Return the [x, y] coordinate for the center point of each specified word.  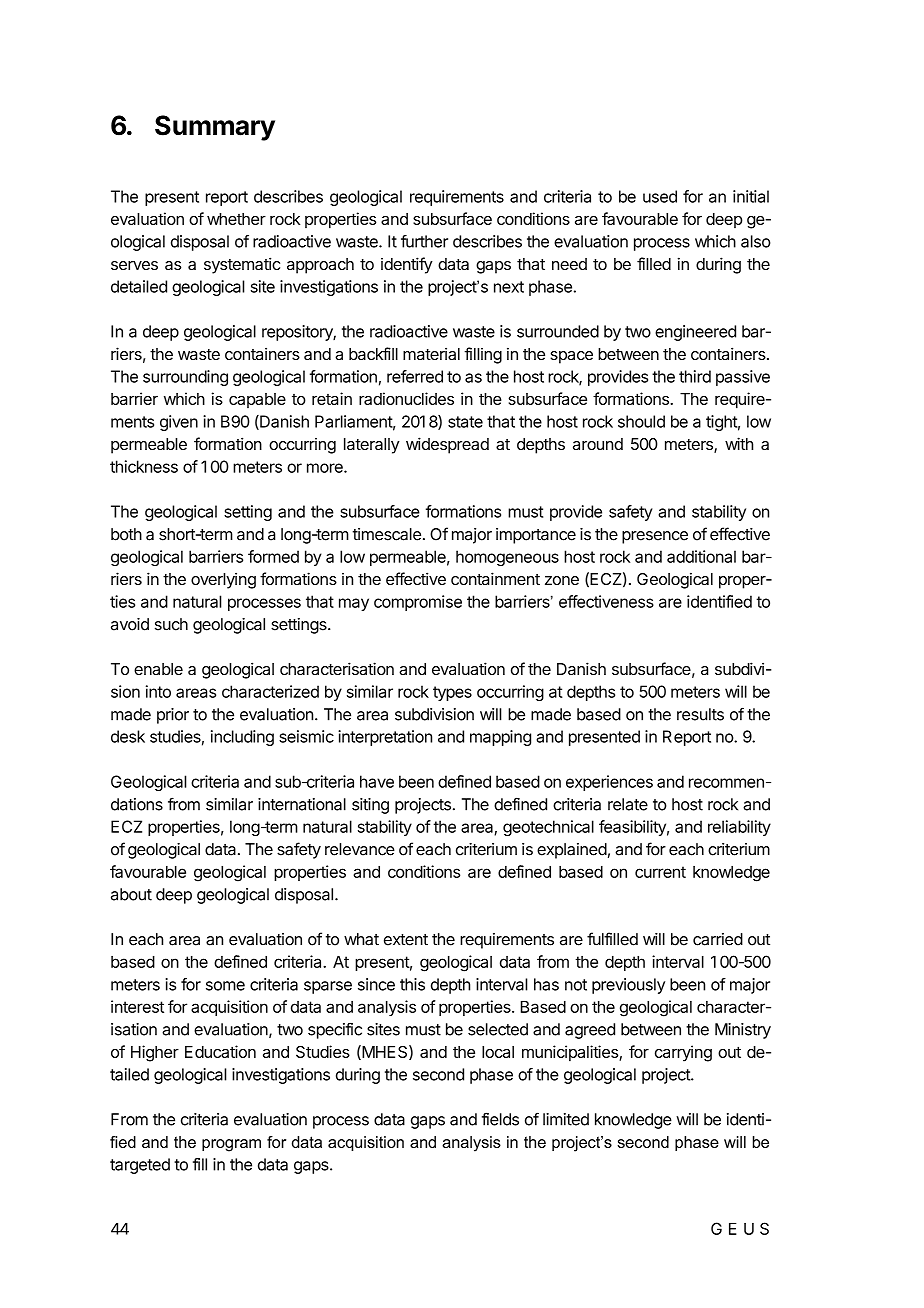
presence [655, 537]
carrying [683, 1053]
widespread [447, 445]
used [660, 196]
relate [628, 804]
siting [370, 806]
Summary [215, 128]
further [424, 241]
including [242, 738]
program [231, 1145]
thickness [144, 466]
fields [500, 1119]
